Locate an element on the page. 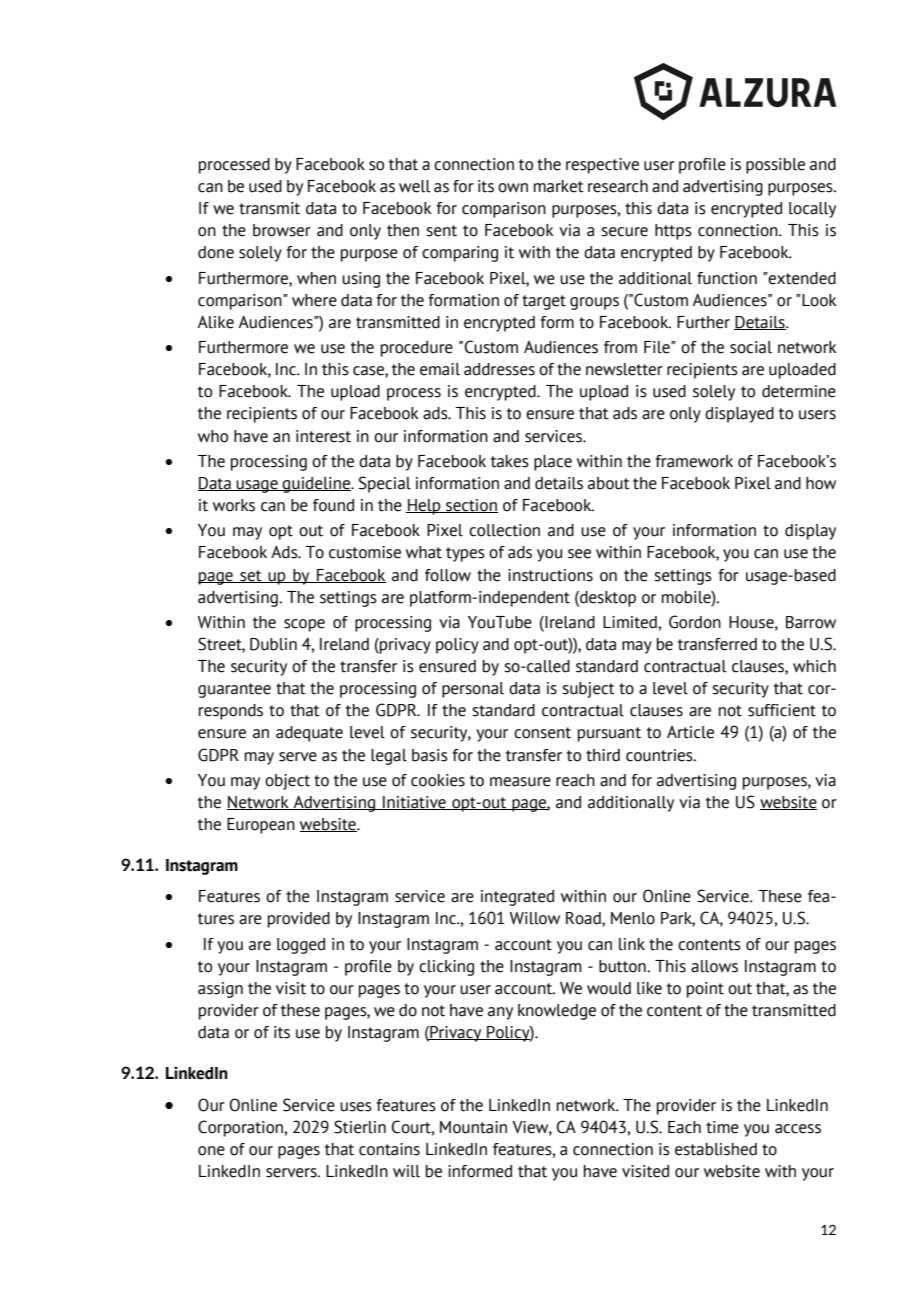  possible is located at coordinates (775, 166).
